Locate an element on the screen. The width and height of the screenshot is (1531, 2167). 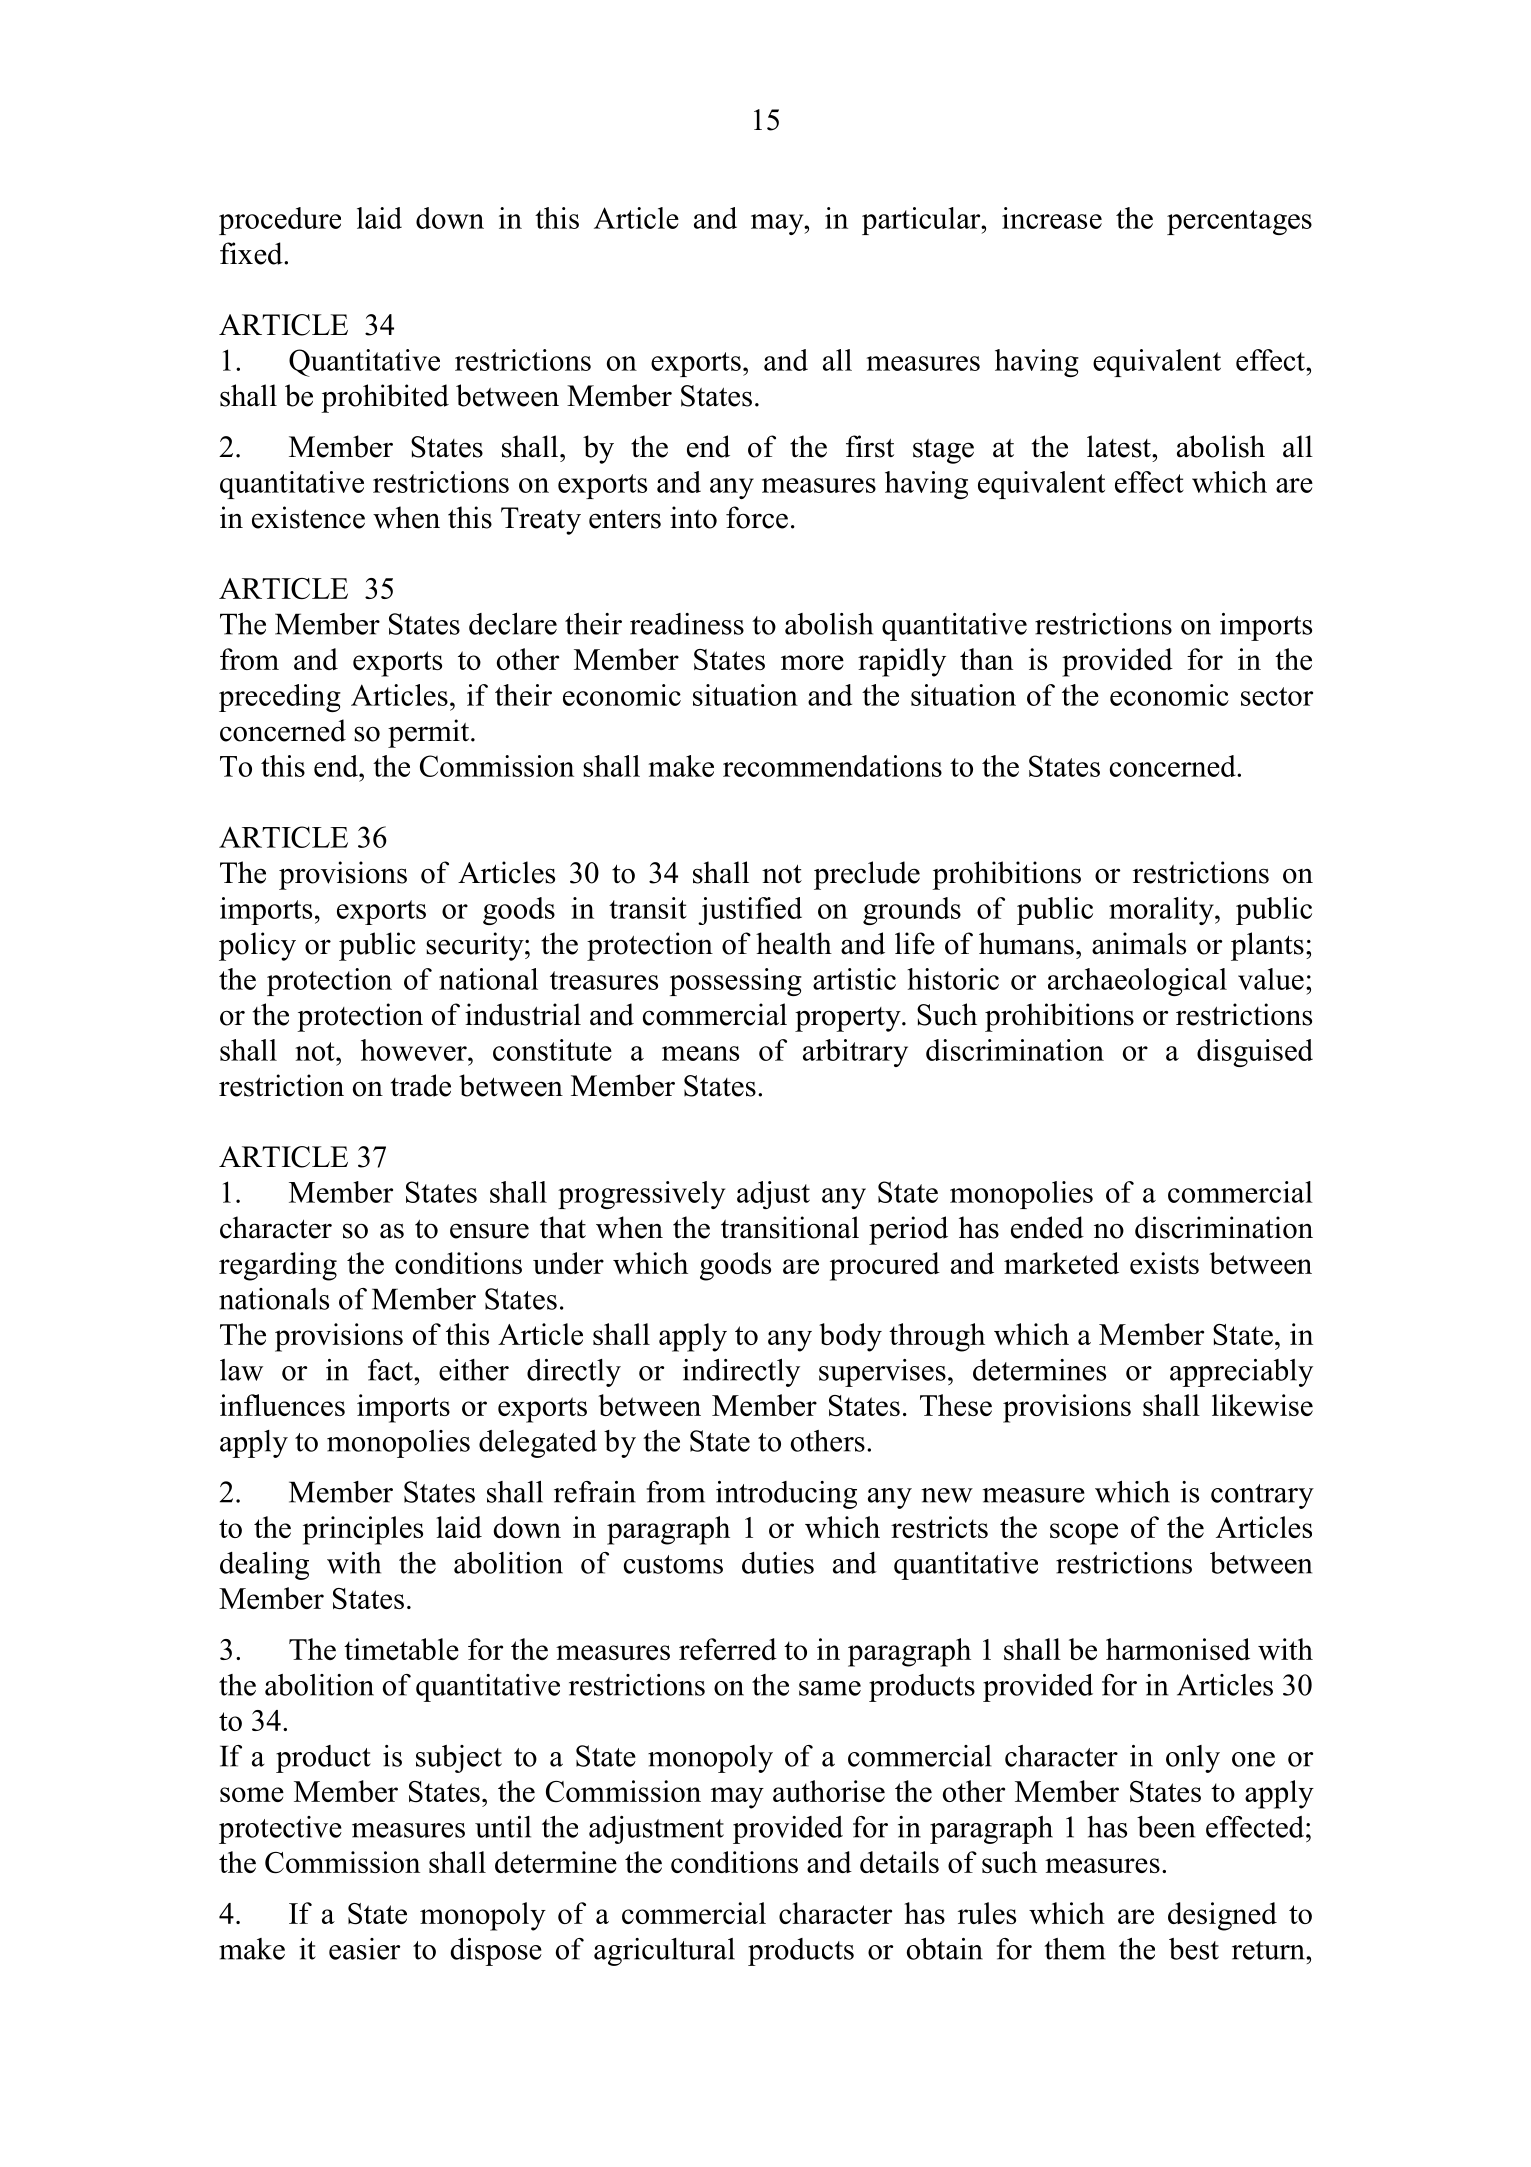
procedure is located at coordinates (280, 221).
